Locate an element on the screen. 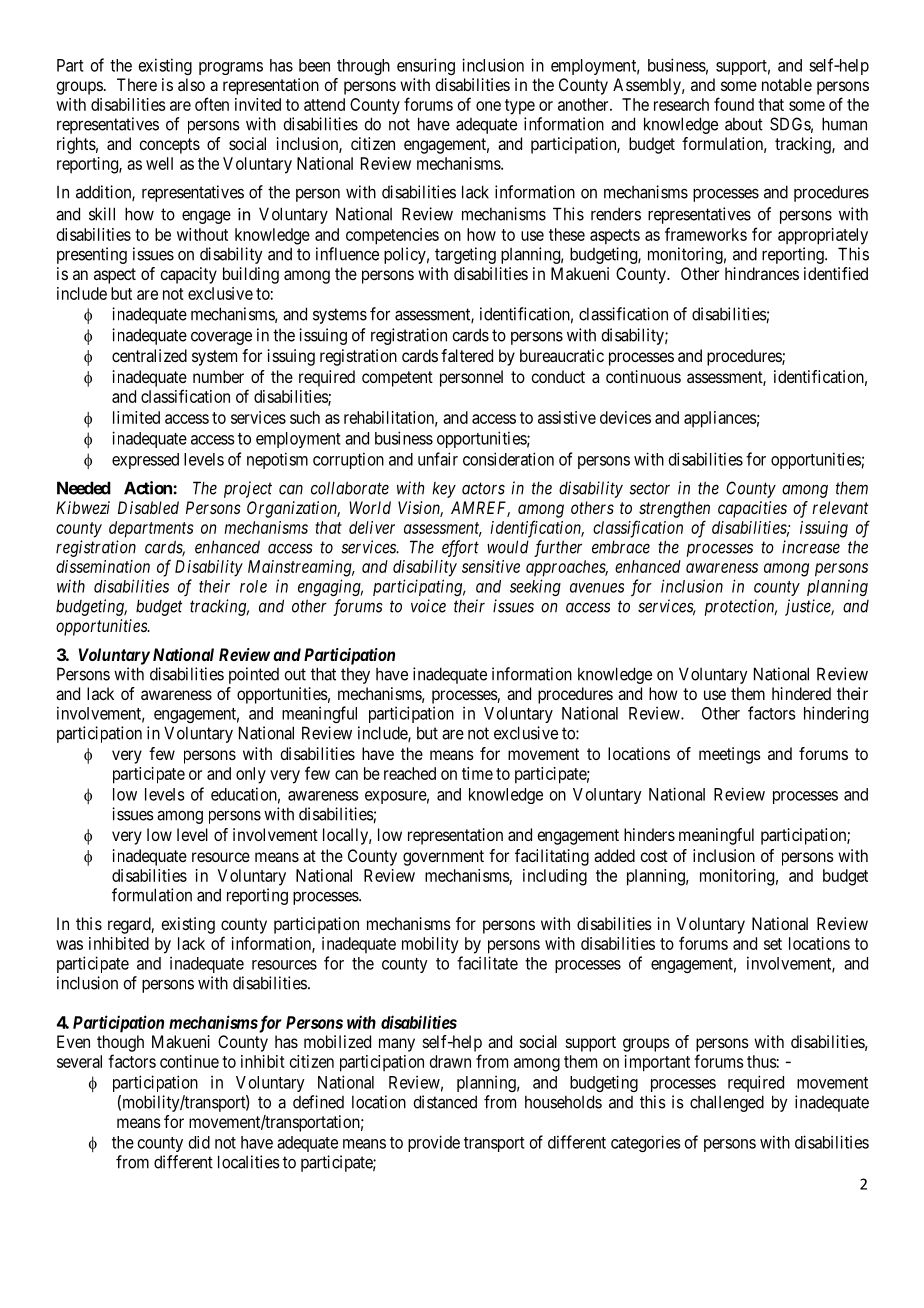 This screenshot has width=924, height=1308. provide is located at coordinates (434, 1143).
